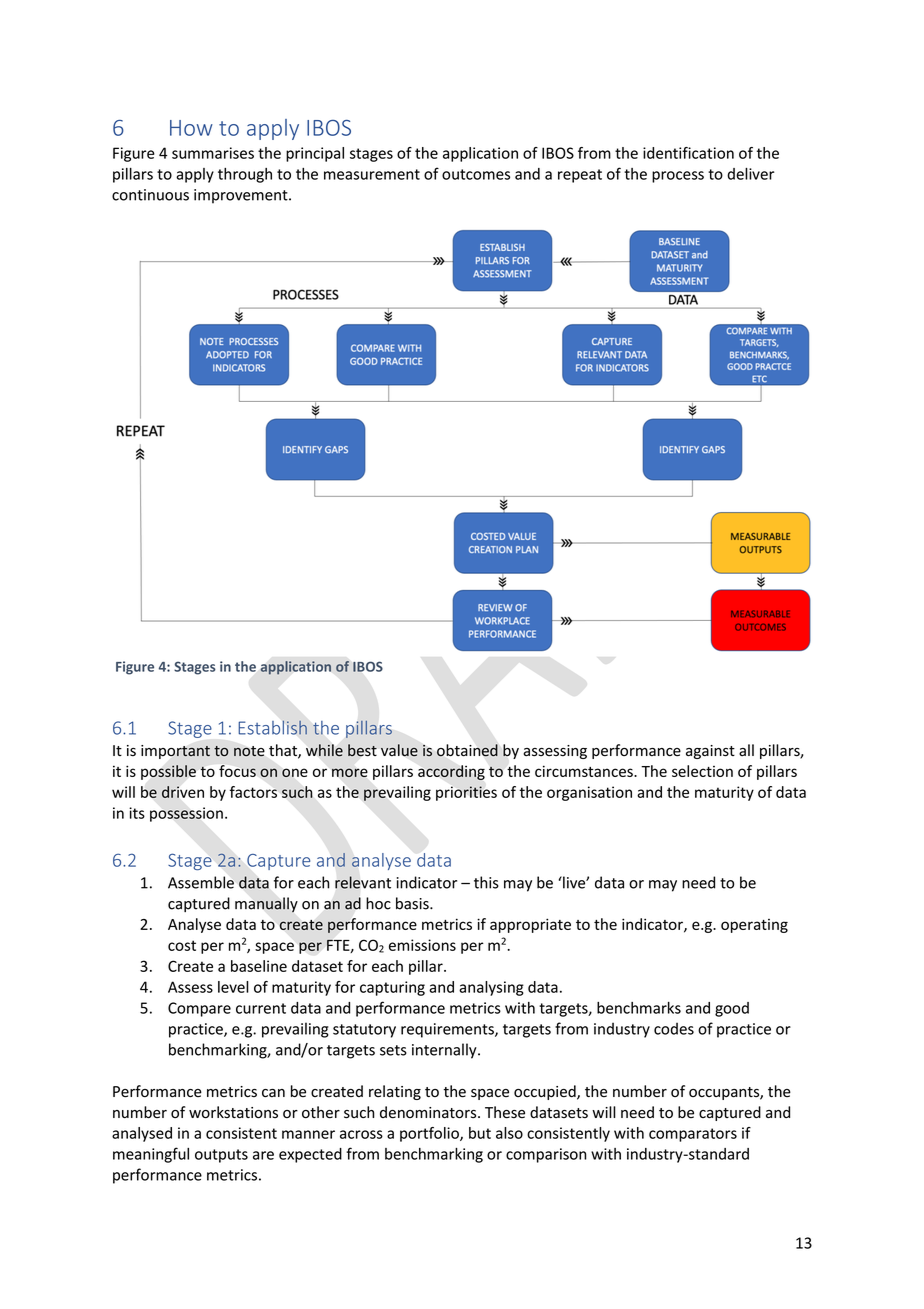 Image resolution: width=924 pixels, height=1309 pixels. Describe the element at coordinates (451, 772) in the document. I see `according` at that location.
